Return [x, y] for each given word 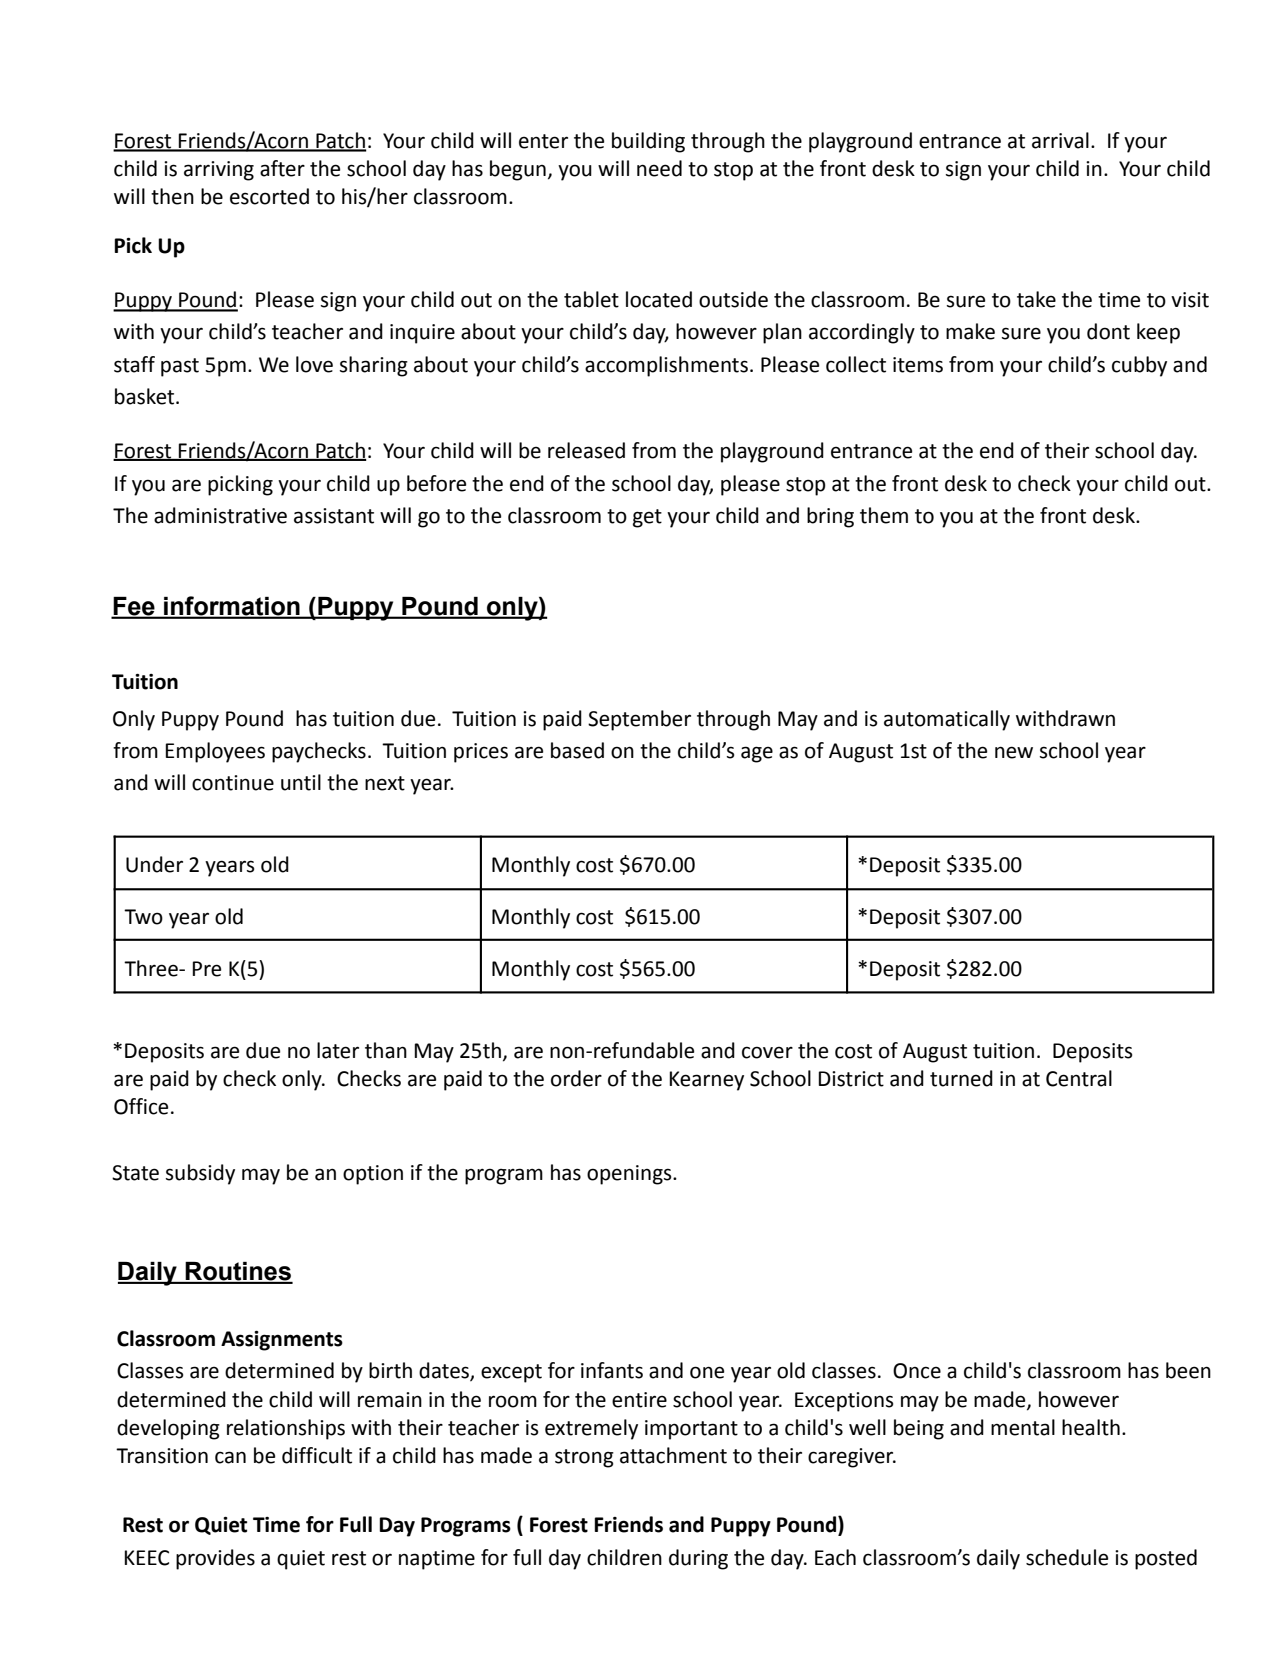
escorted [269, 196]
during [698, 1559]
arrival [1060, 140]
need [659, 168]
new [1014, 752]
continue [233, 783]
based [577, 750]
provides [215, 1559]
